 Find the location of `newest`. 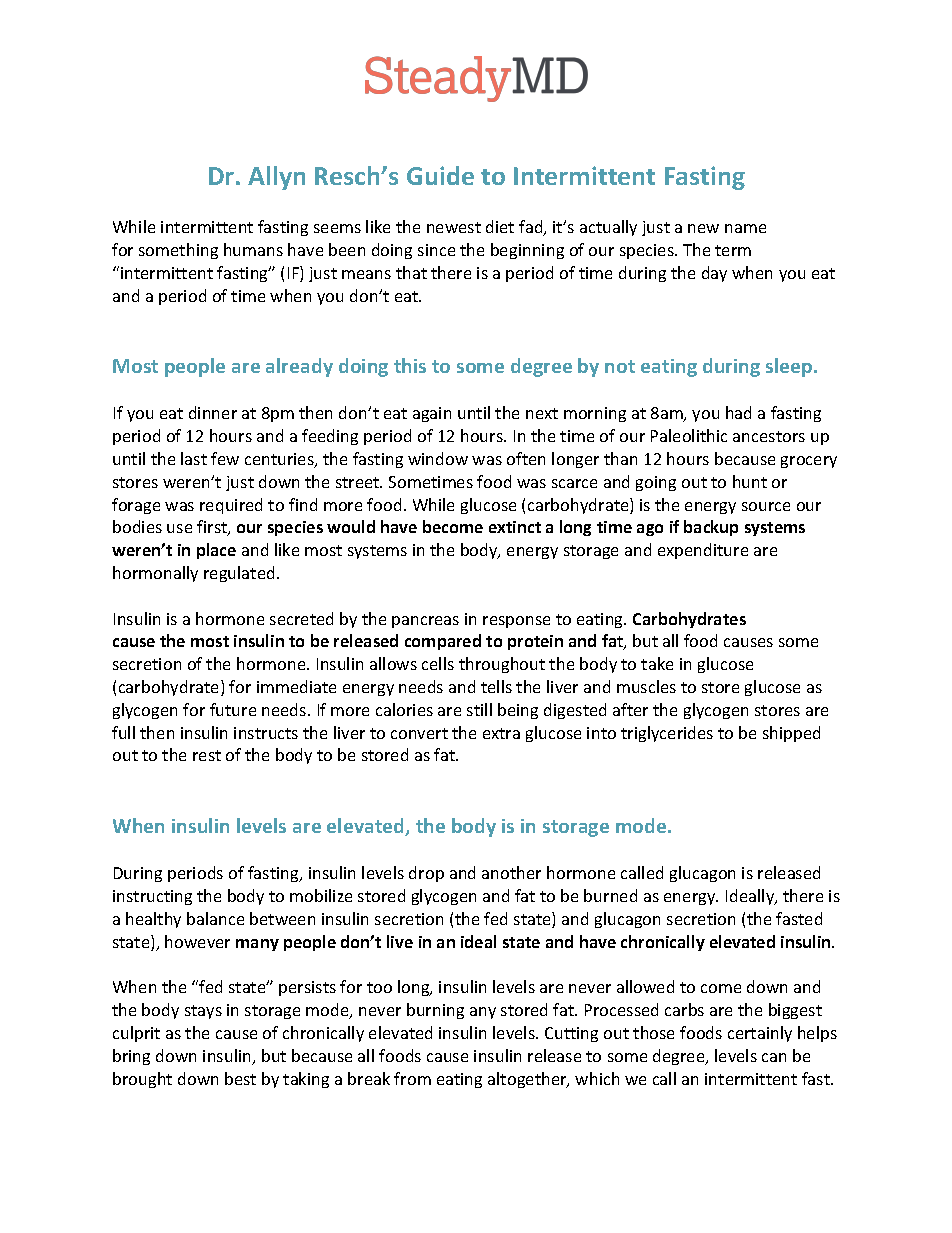

newest is located at coordinates (454, 227).
